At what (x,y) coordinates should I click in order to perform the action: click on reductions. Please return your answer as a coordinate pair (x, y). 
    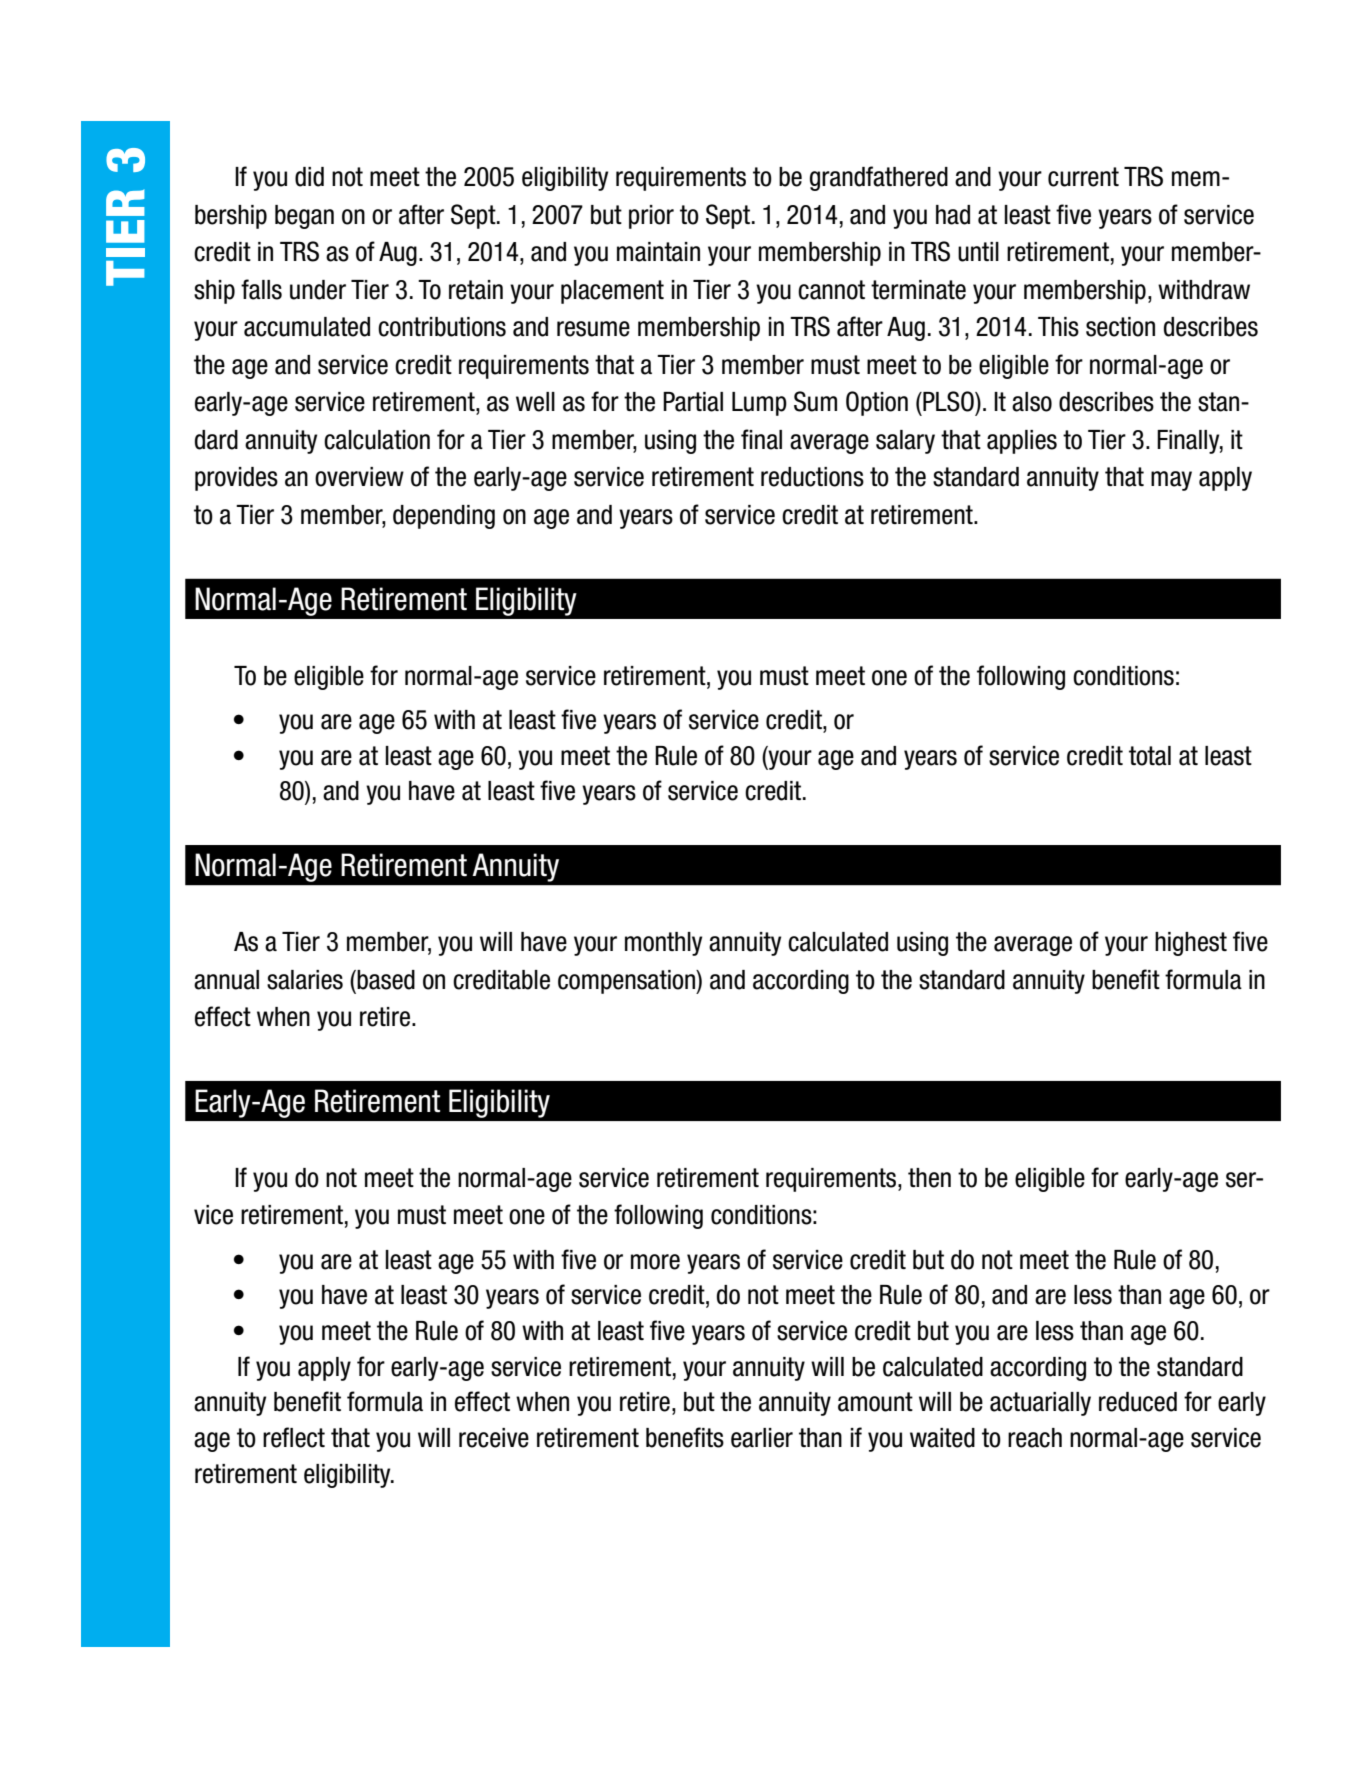
    Looking at the image, I should click on (812, 477).
